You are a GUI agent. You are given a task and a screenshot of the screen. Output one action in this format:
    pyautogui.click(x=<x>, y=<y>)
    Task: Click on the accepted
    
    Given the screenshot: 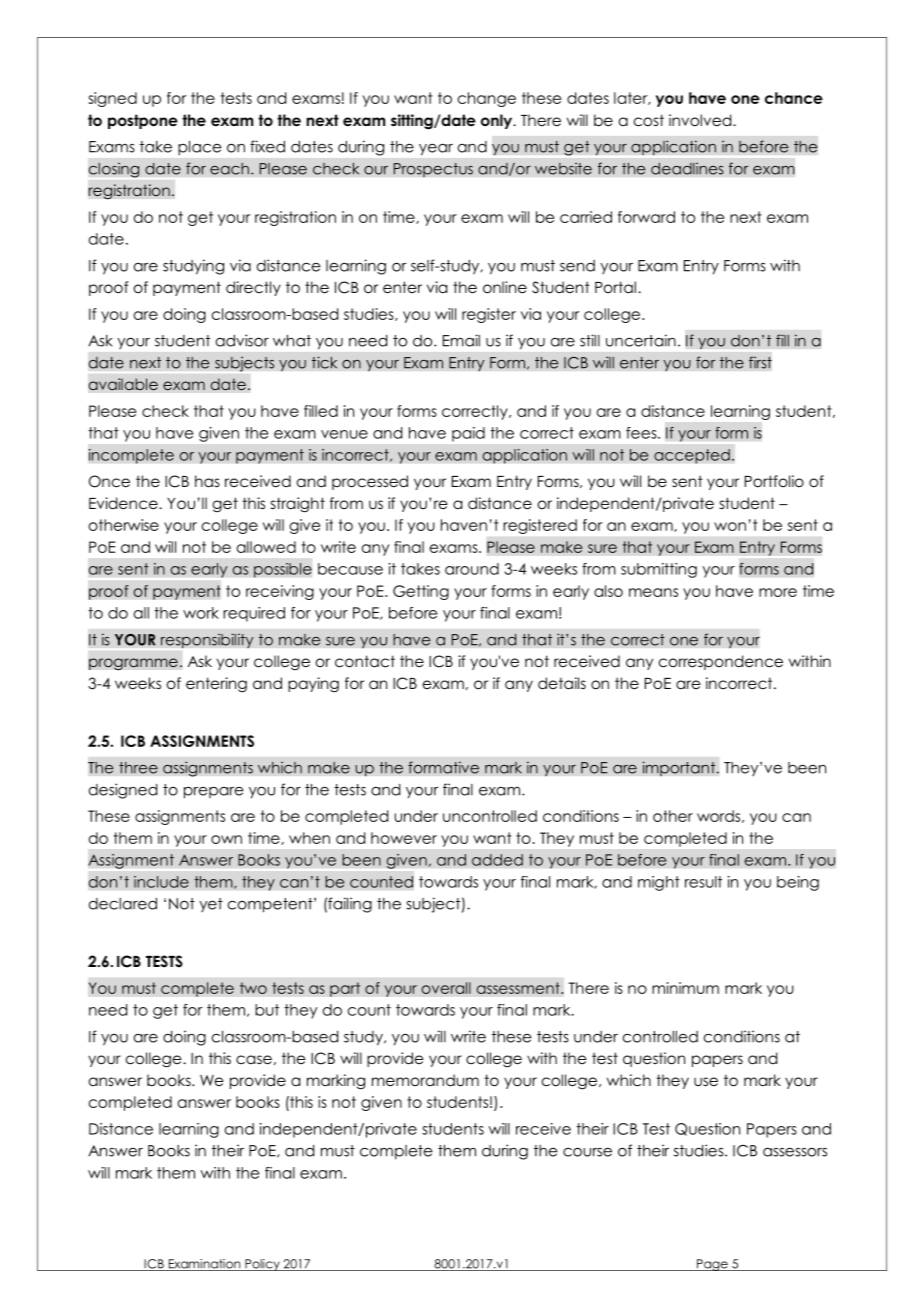 What is the action you would take?
    pyautogui.click(x=692, y=456)
